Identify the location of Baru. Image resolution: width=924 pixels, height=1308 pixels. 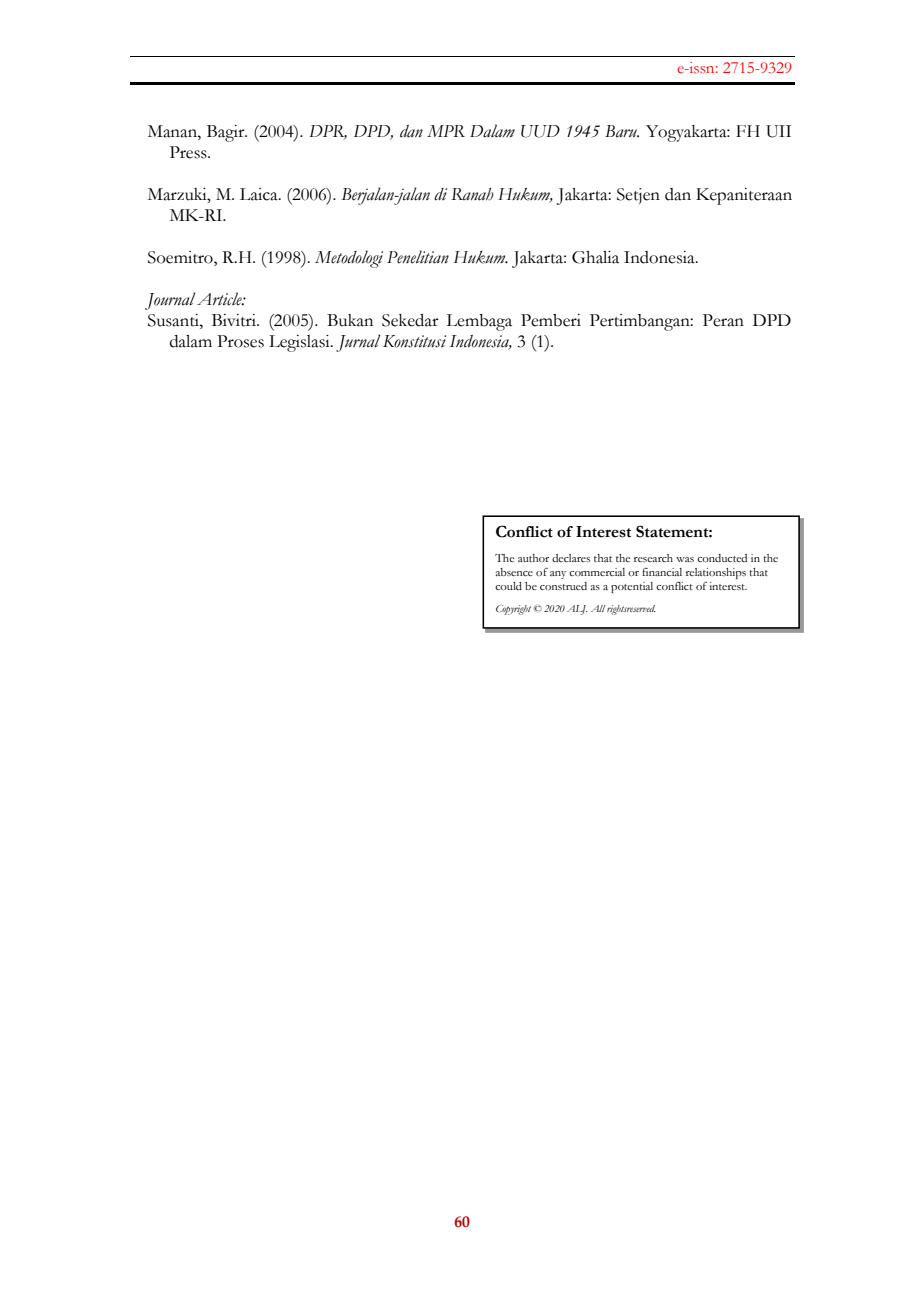
(622, 131).
